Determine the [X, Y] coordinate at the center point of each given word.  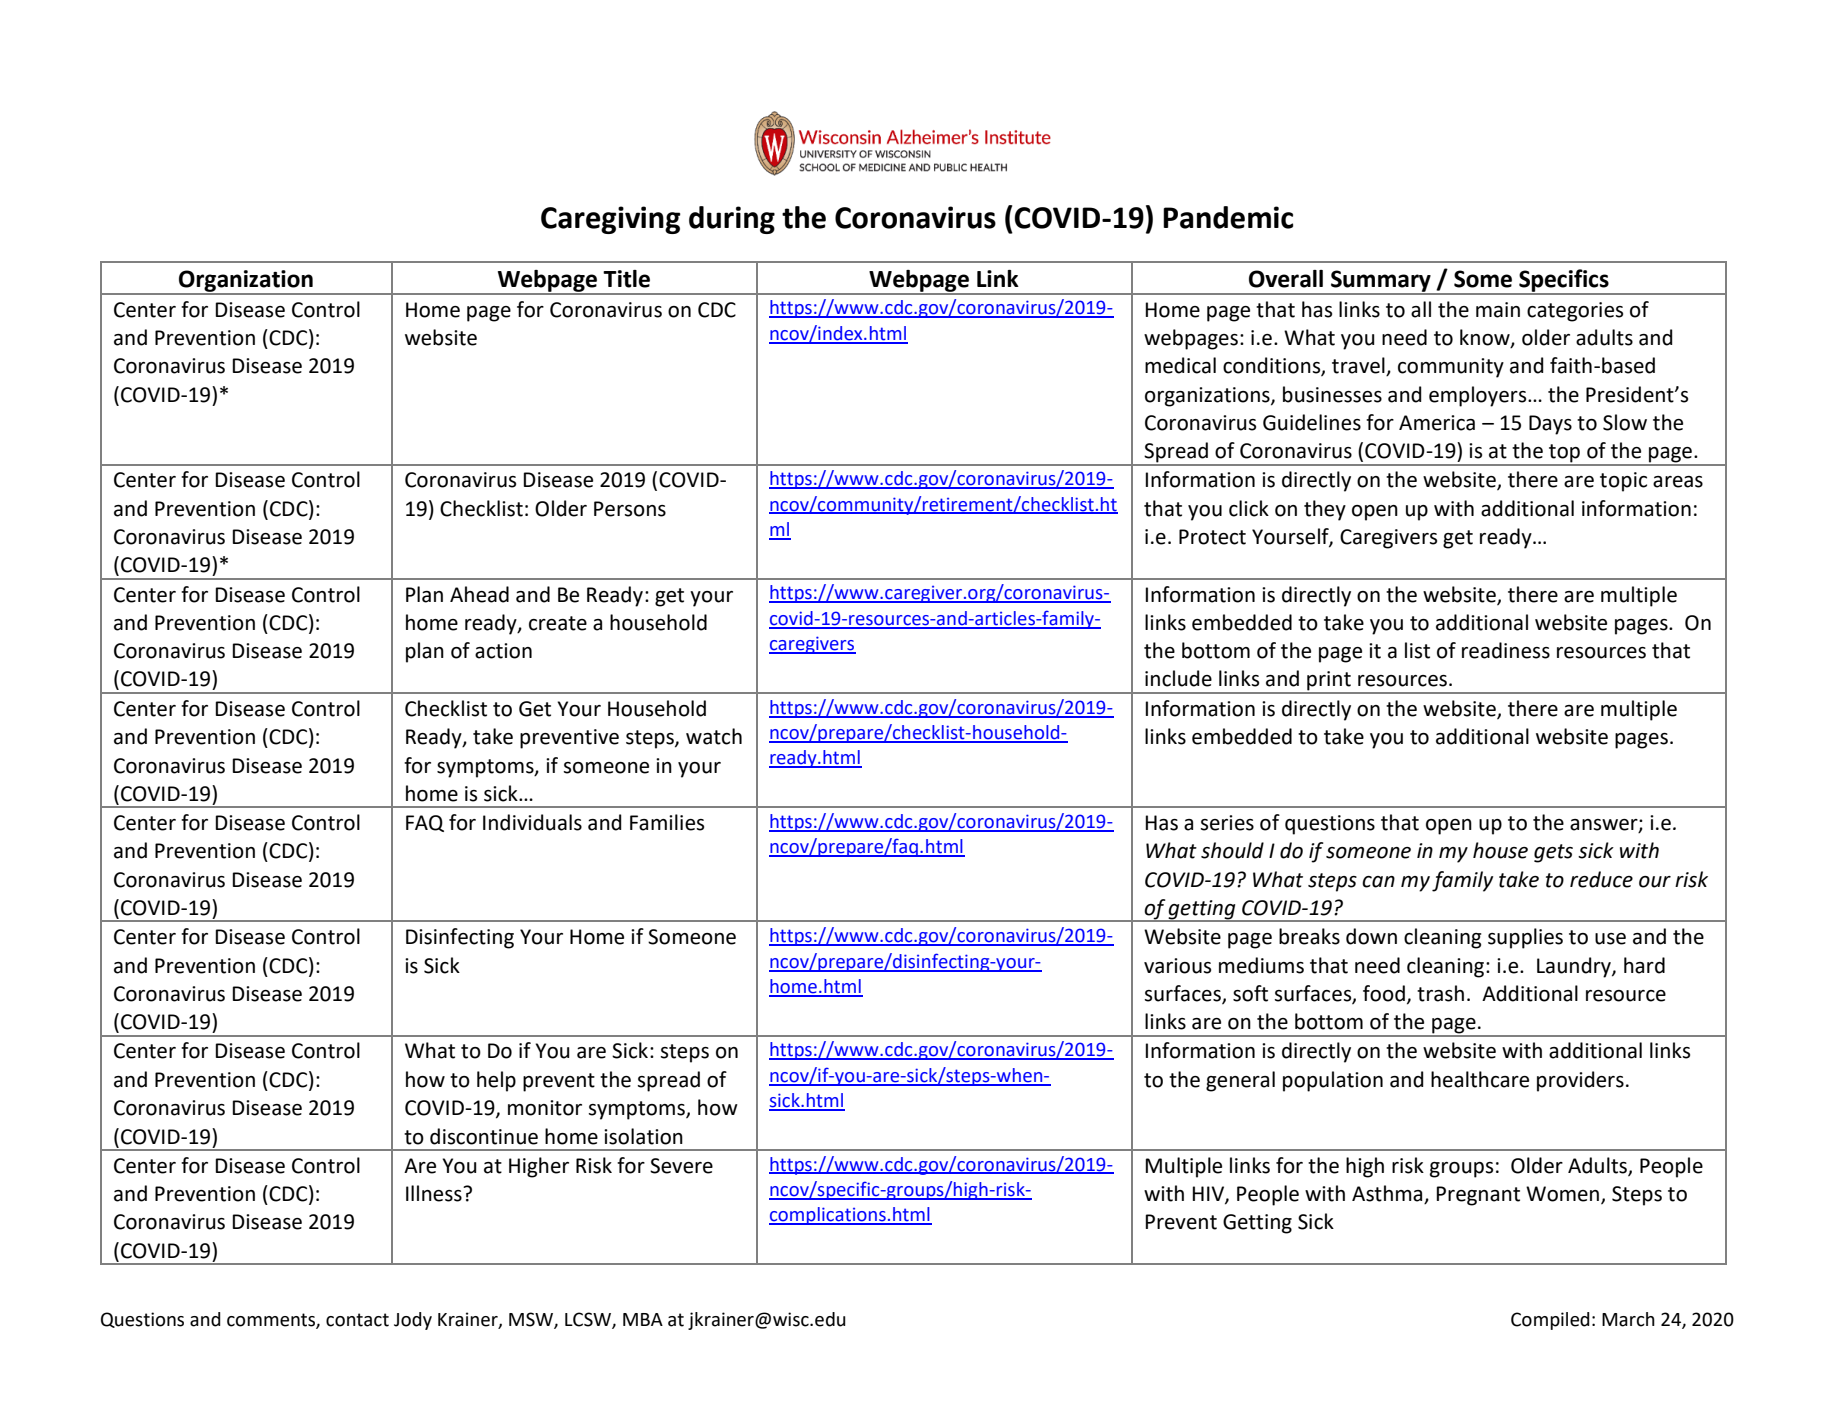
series [1227, 823]
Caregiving [611, 220]
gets [1553, 853]
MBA [643, 1319]
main [1498, 310]
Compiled [1550, 1321]
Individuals [532, 822]
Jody [413, 1321]
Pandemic [1228, 217]
